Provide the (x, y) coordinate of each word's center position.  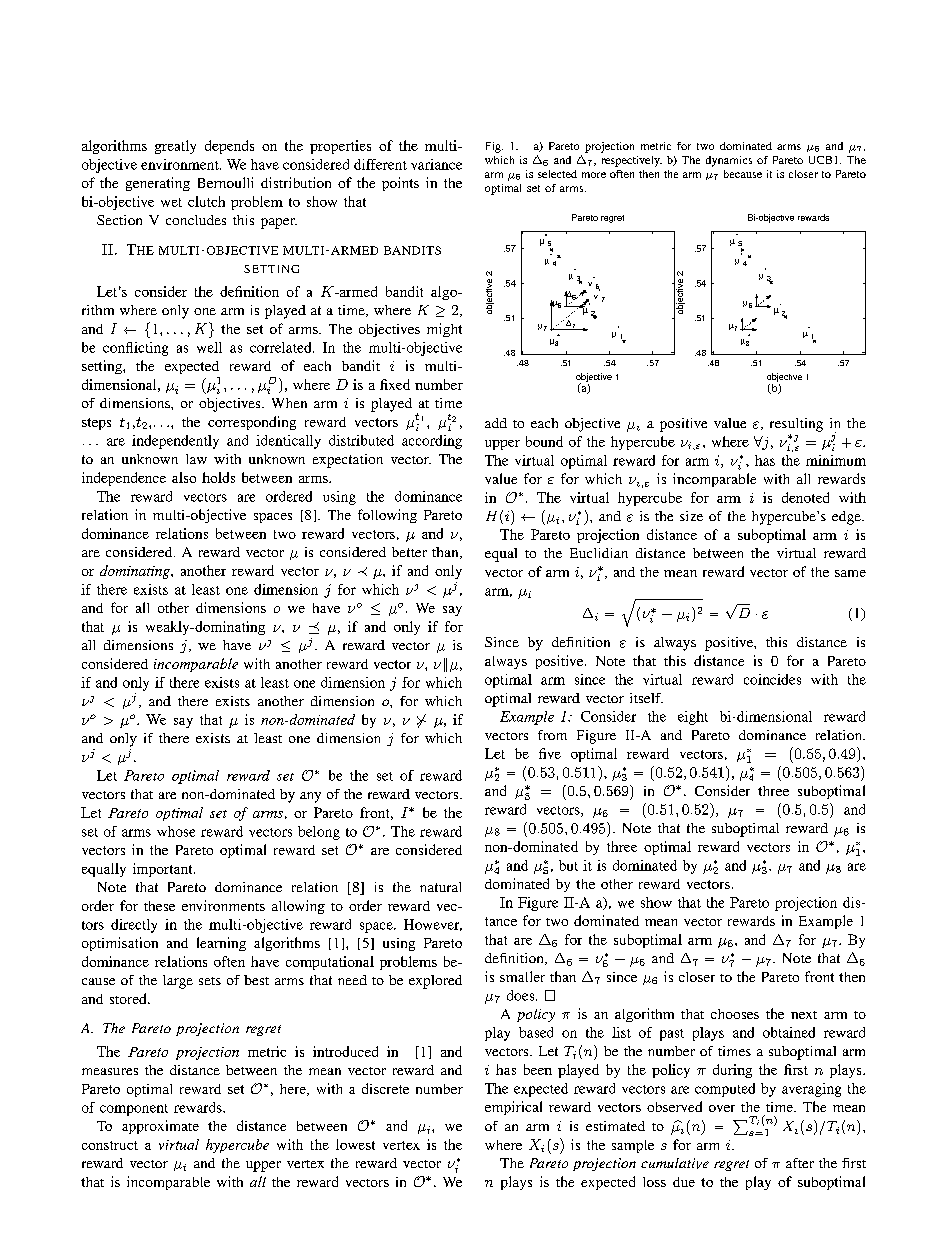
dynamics (729, 161)
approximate (160, 1127)
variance (436, 164)
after (800, 1163)
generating (158, 184)
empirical (513, 1108)
